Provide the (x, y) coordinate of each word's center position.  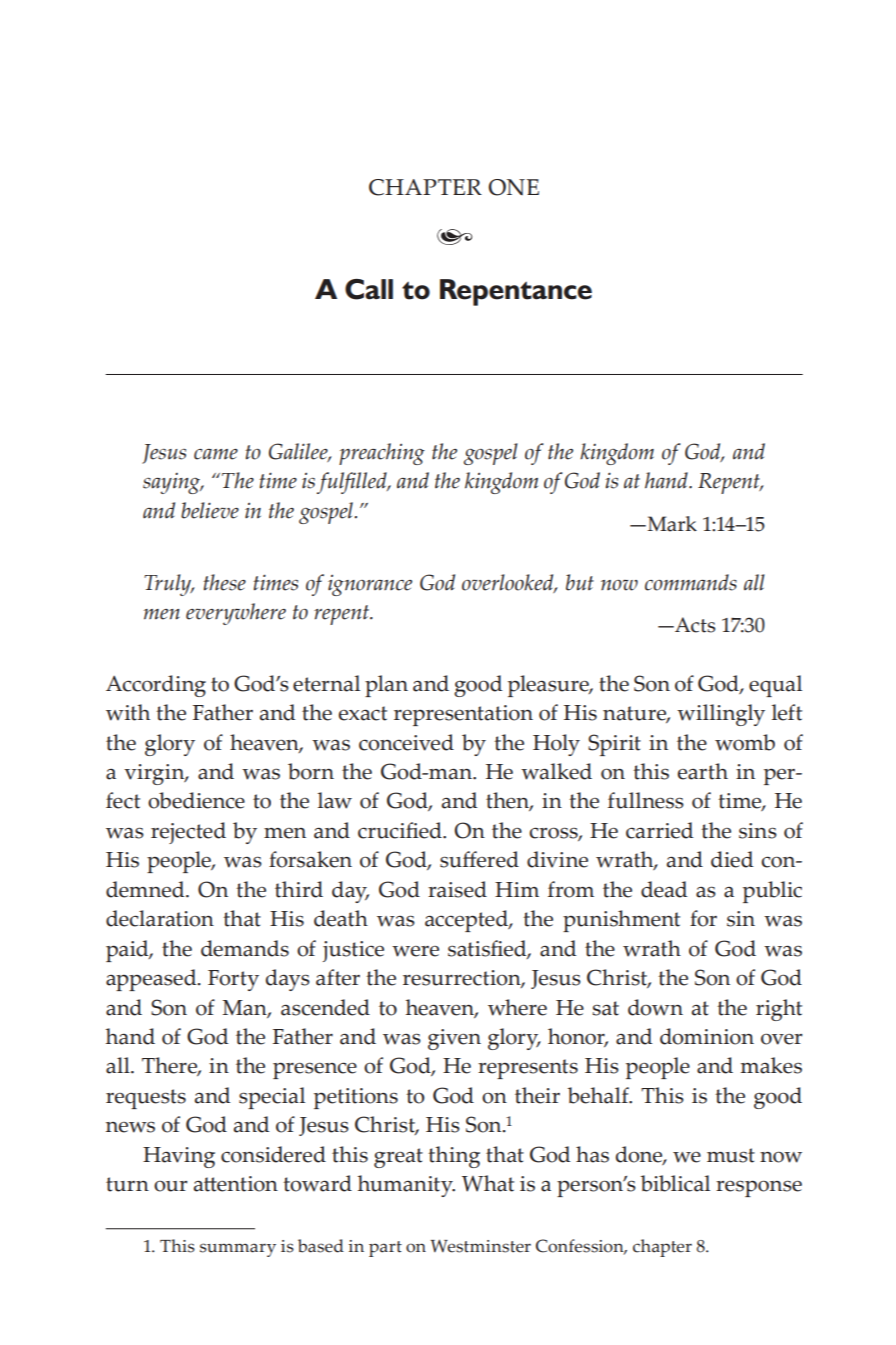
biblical (675, 1183)
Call (369, 289)
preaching (382, 454)
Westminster (480, 1246)
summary (238, 1250)
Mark (671, 524)
